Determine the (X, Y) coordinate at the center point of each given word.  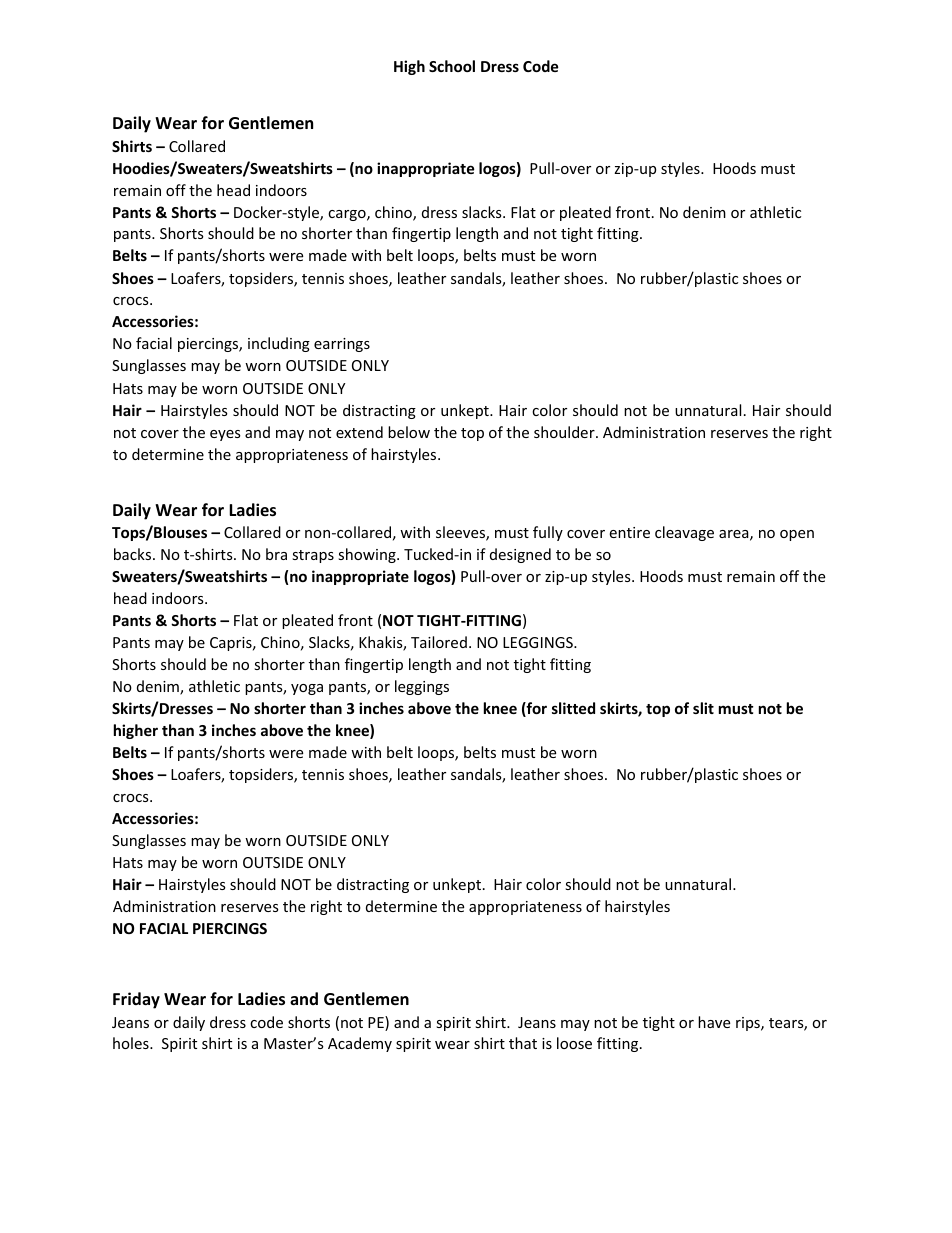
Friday (136, 1000)
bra (276, 554)
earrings (342, 345)
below (409, 432)
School (452, 66)
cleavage (684, 533)
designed (520, 555)
